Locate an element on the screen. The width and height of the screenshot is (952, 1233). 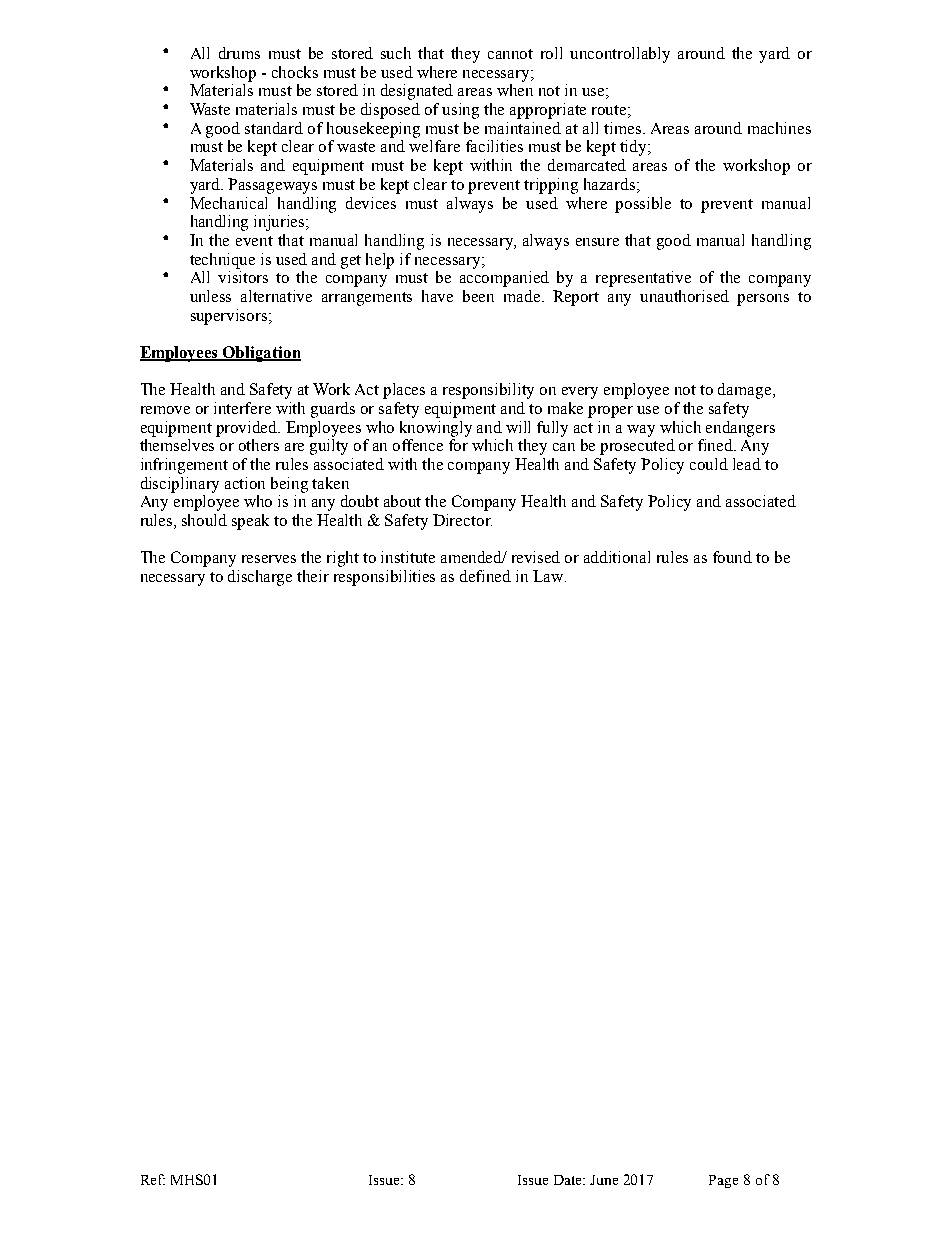
using is located at coordinates (460, 111).
